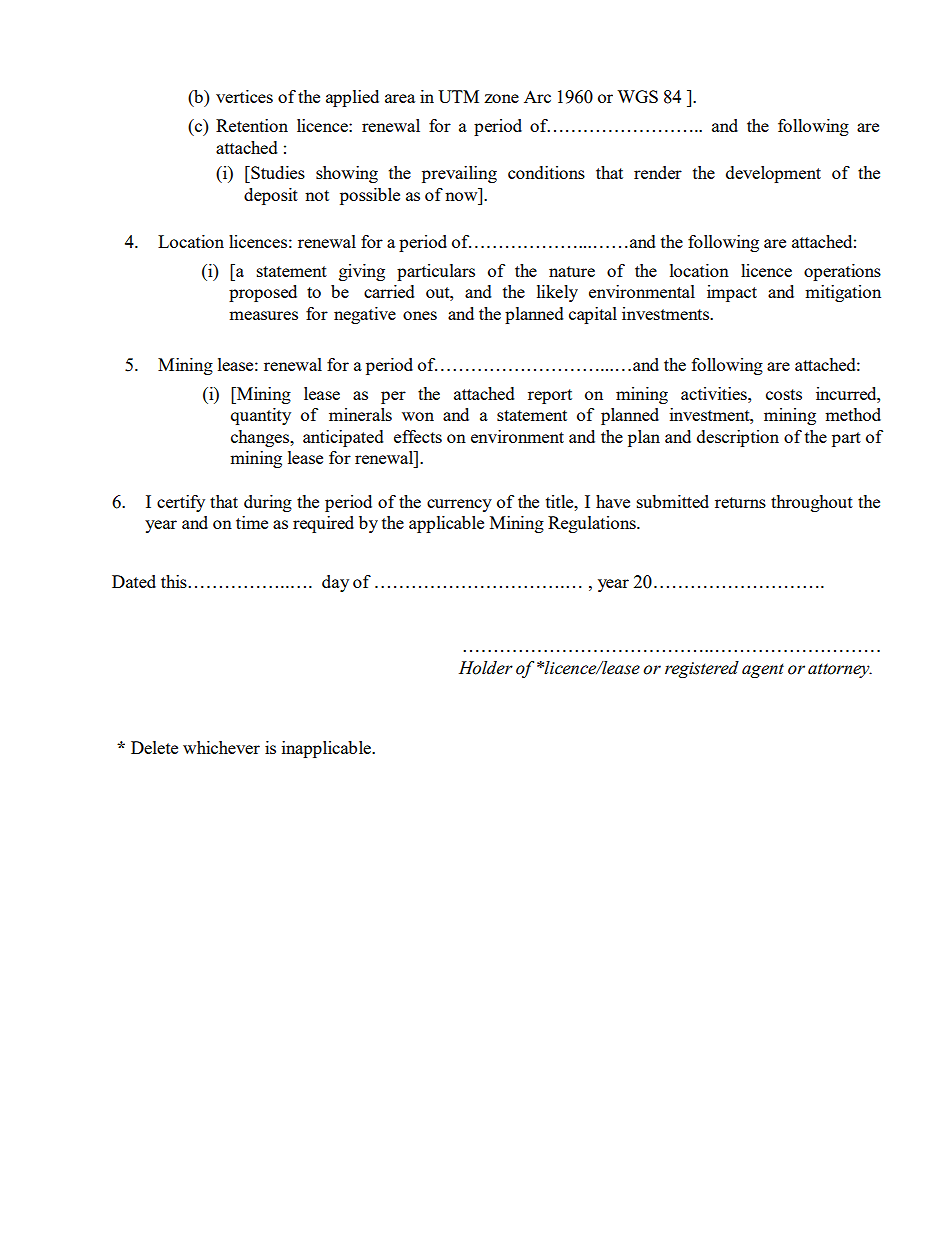 The image size is (952, 1233). Describe the element at coordinates (221, 747) in the page. I see `whichever` at that location.
